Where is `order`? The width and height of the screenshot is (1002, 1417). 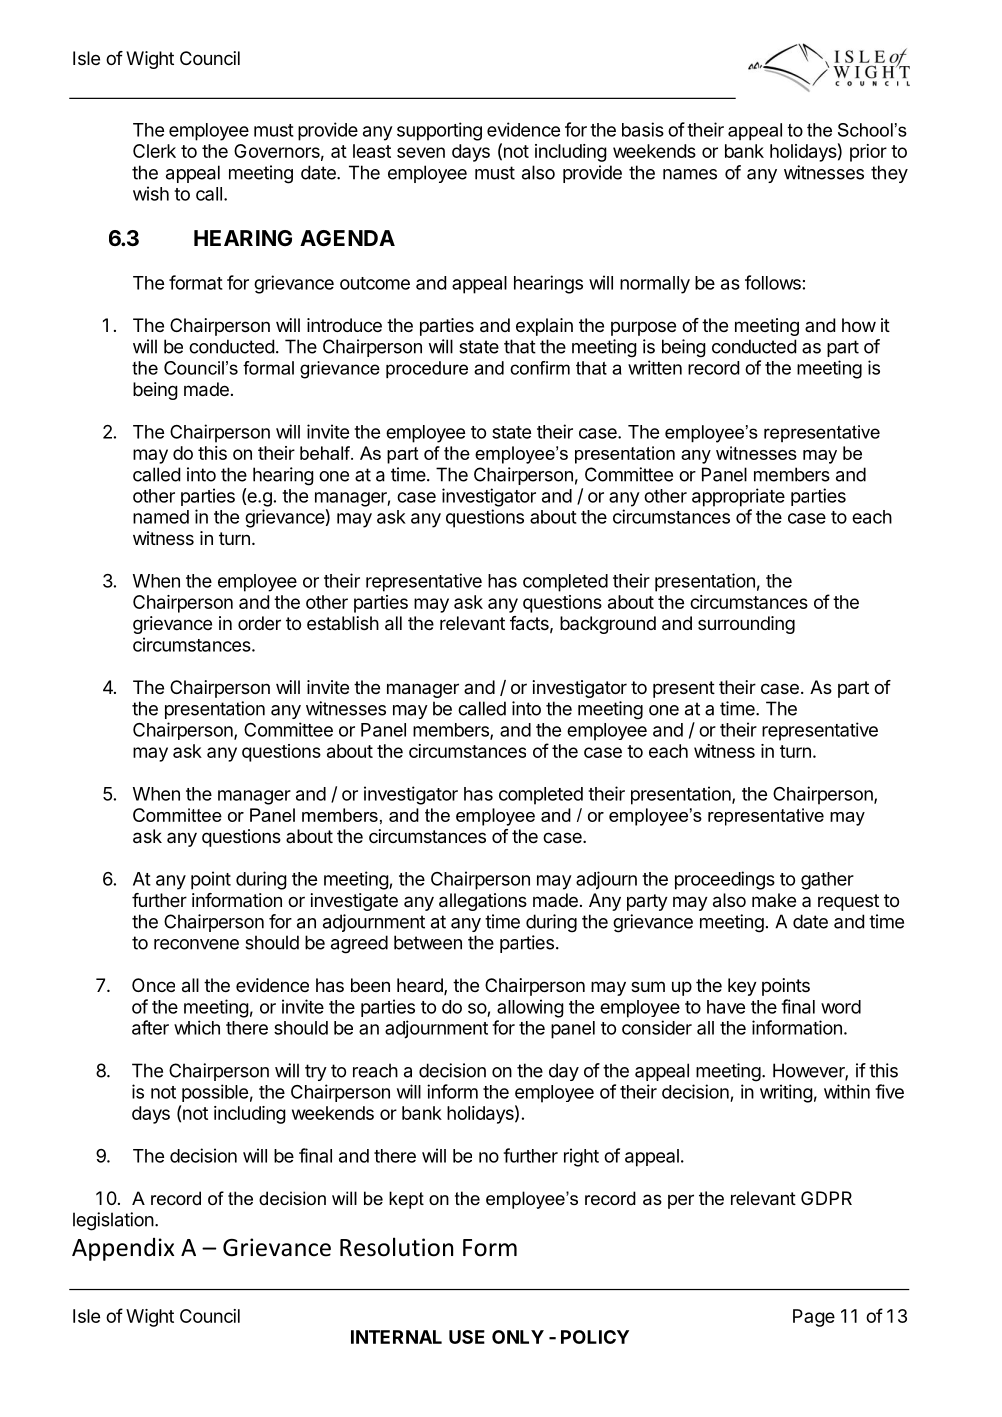 order is located at coordinates (259, 623).
